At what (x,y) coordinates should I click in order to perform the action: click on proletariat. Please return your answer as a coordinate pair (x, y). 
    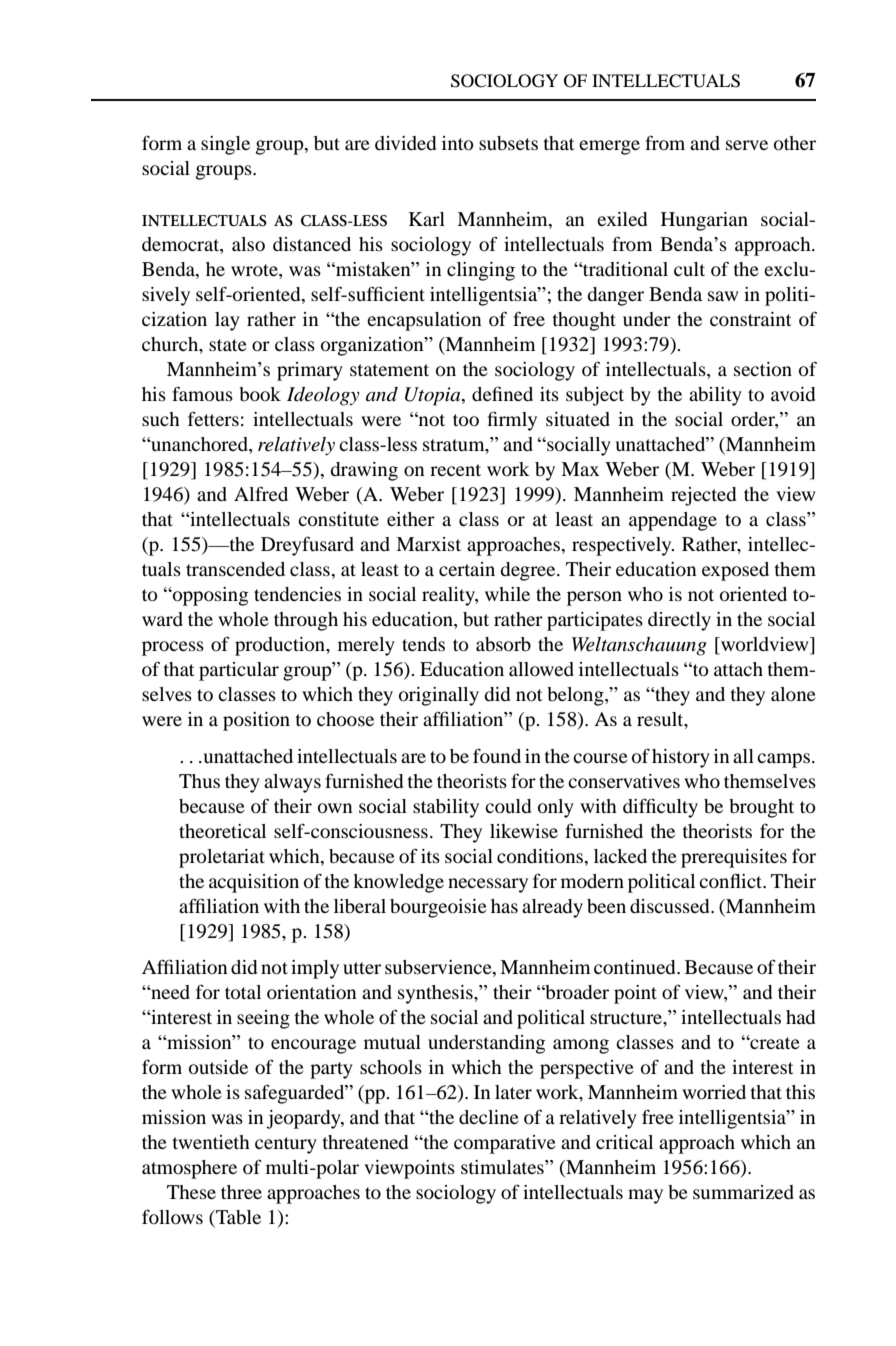
    Looking at the image, I should click on (222, 858).
